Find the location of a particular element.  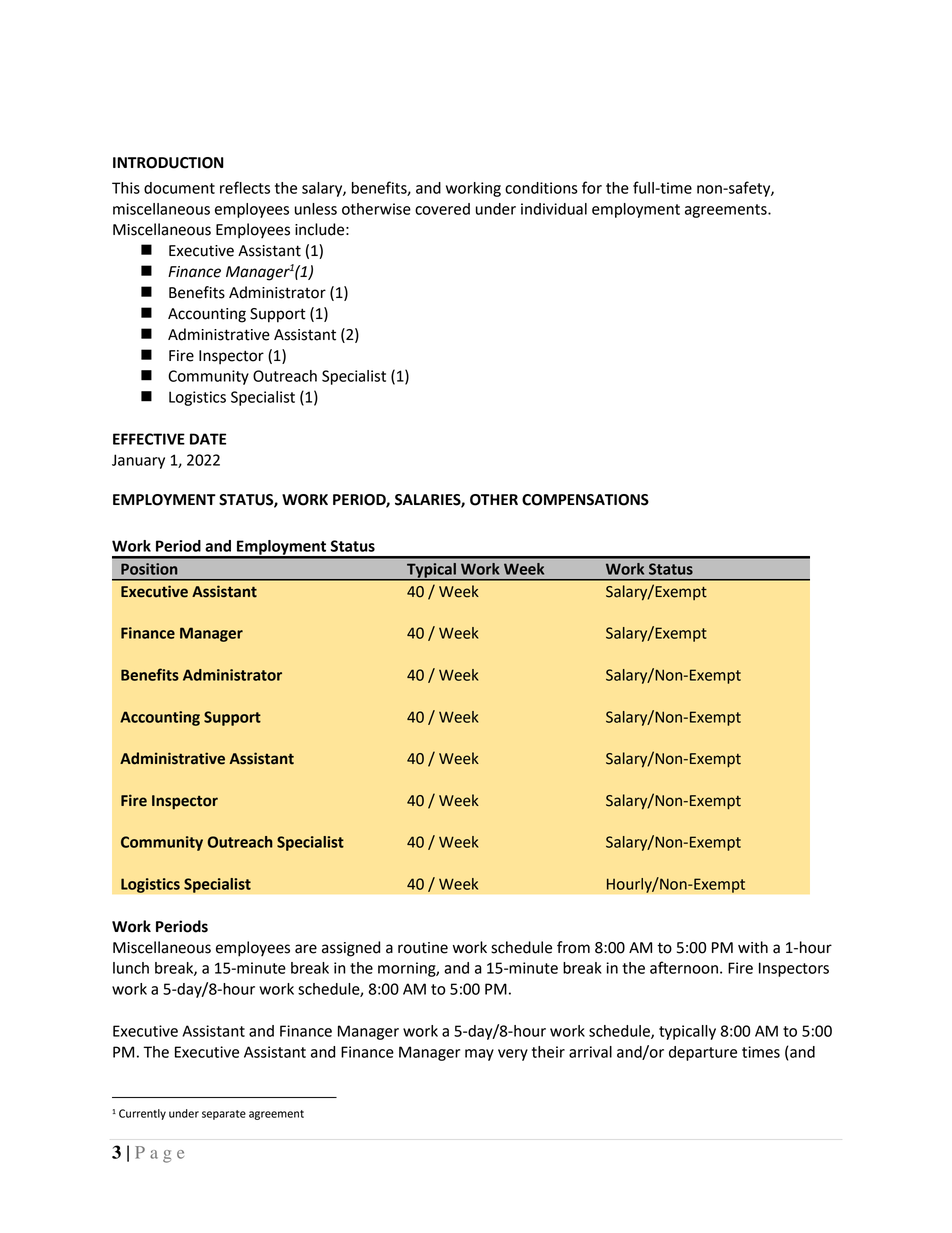

for is located at coordinates (592, 187).
